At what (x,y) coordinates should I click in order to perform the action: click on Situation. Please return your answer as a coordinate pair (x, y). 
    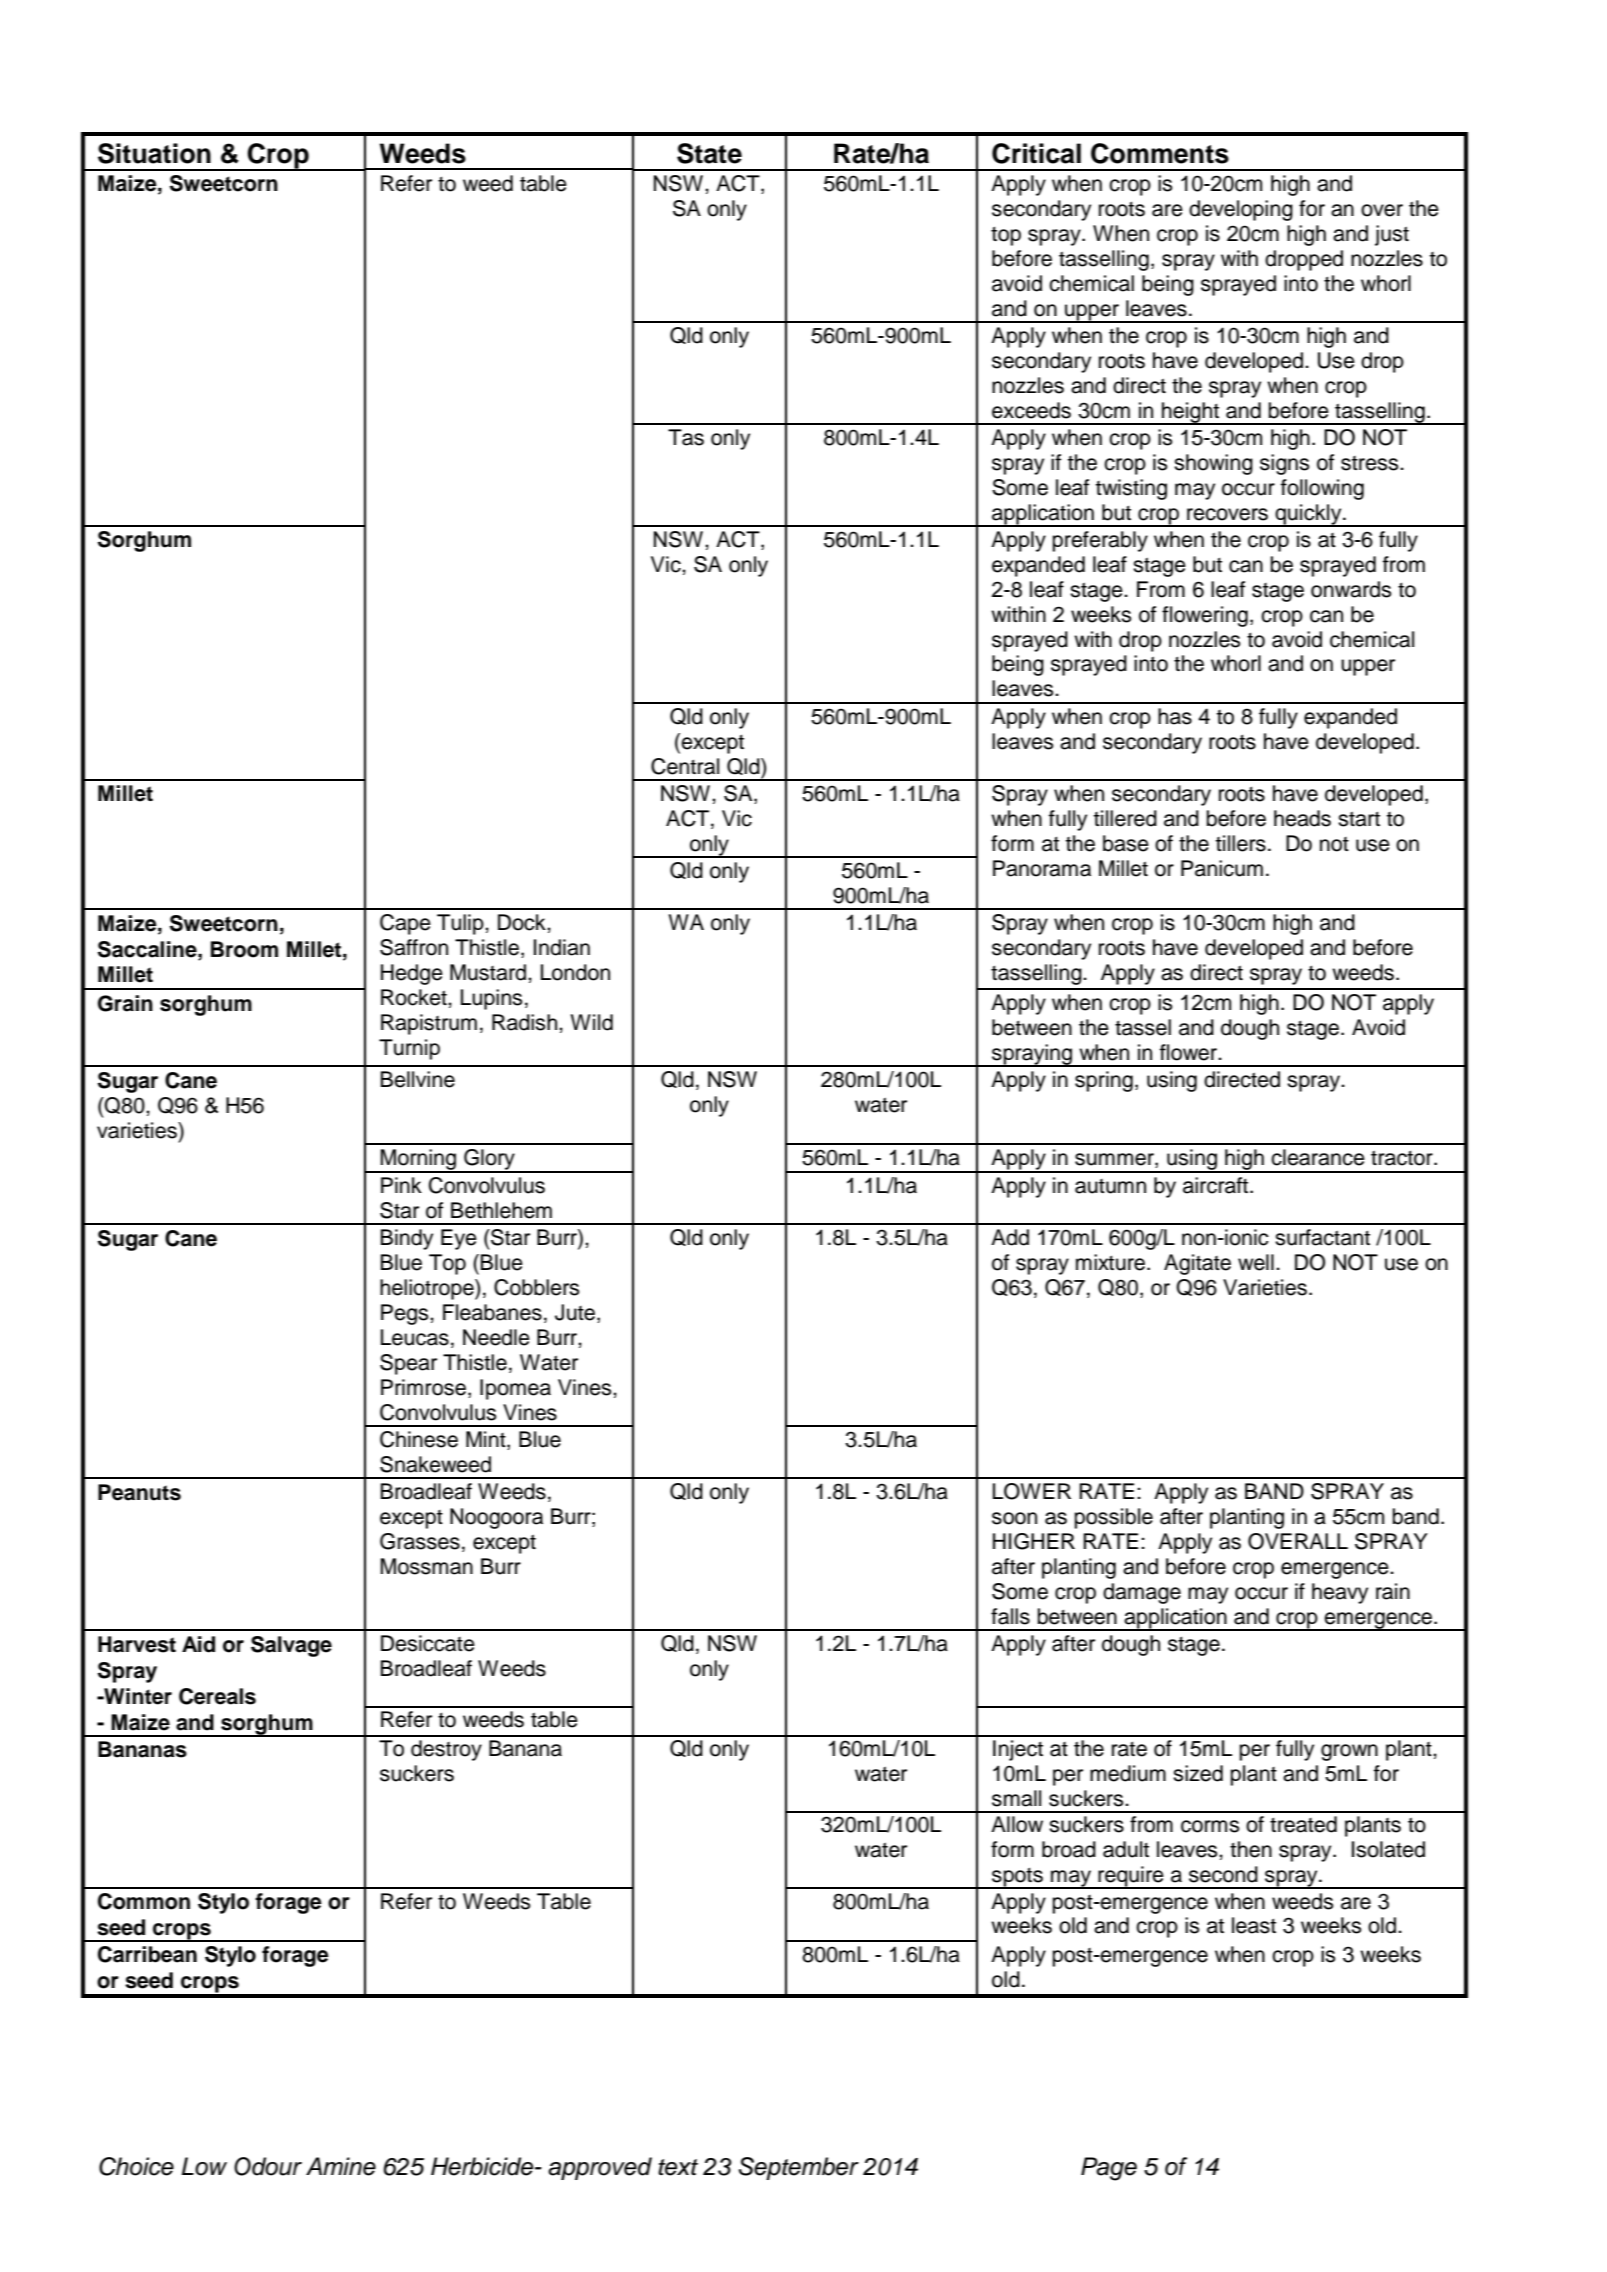
    Looking at the image, I should click on (154, 153).
